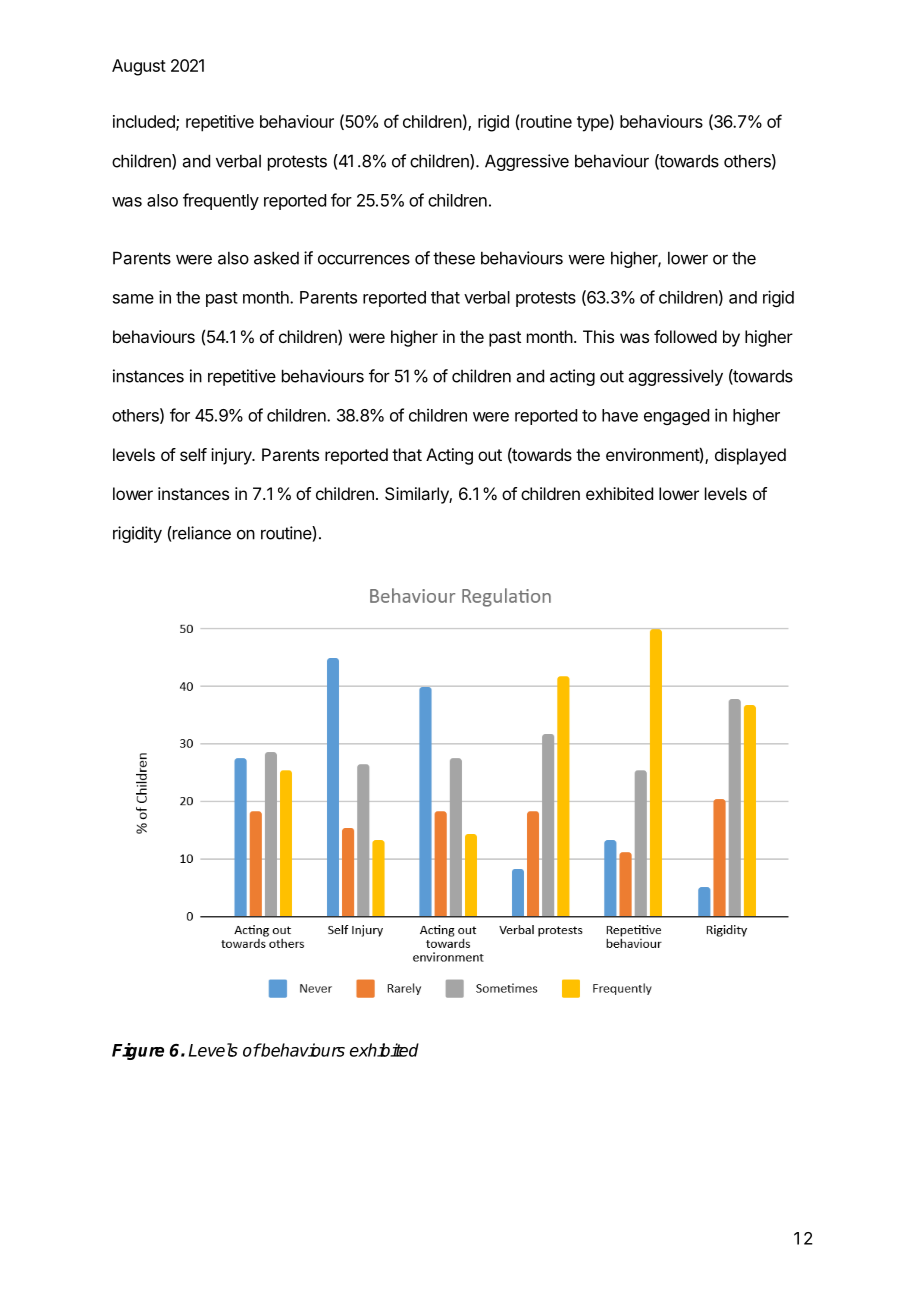 The image size is (924, 1307). Describe the element at coordinates (138, 1051) in the screenshot. I see `Figure` at that location.
